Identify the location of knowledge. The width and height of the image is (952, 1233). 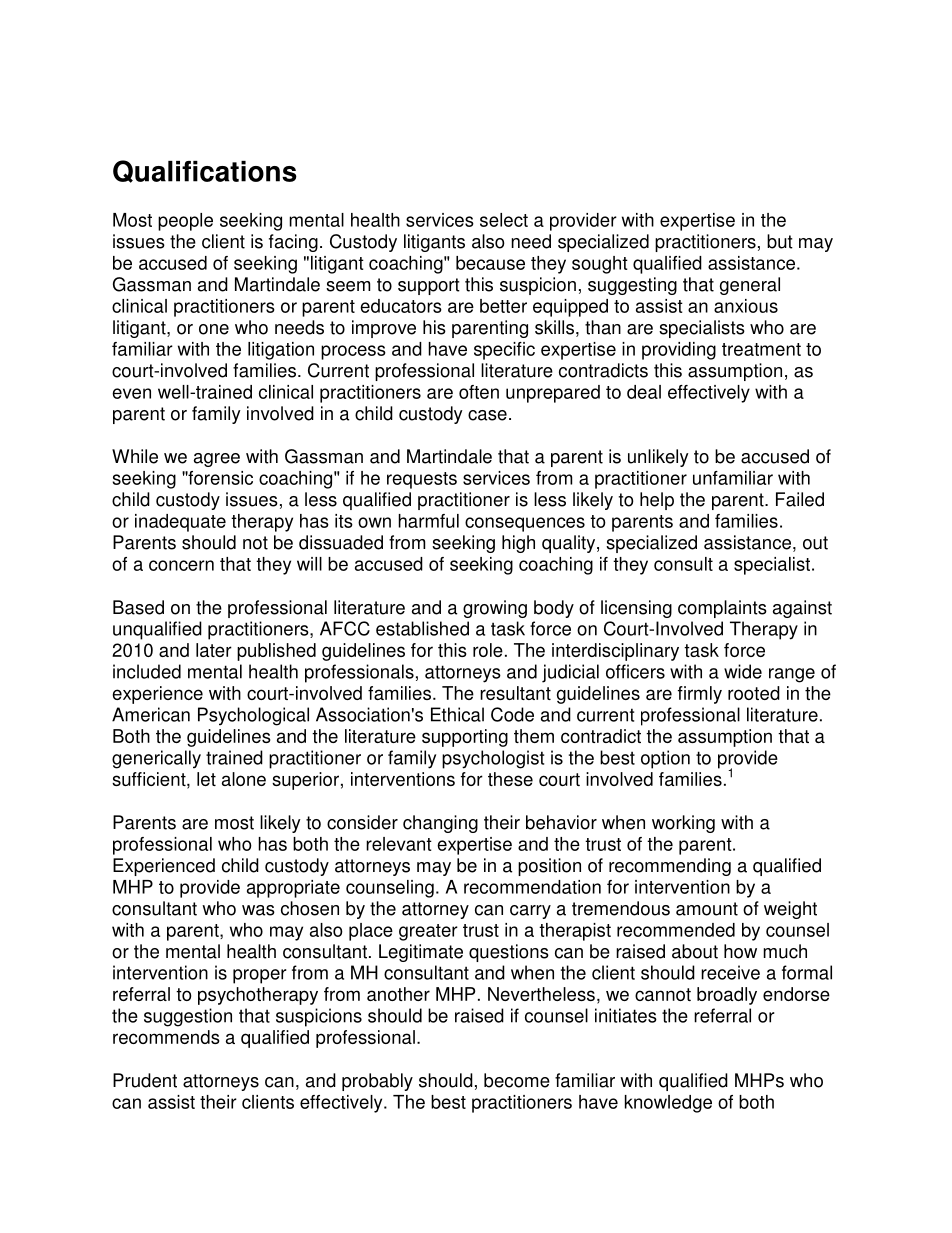
(668, 1104).
